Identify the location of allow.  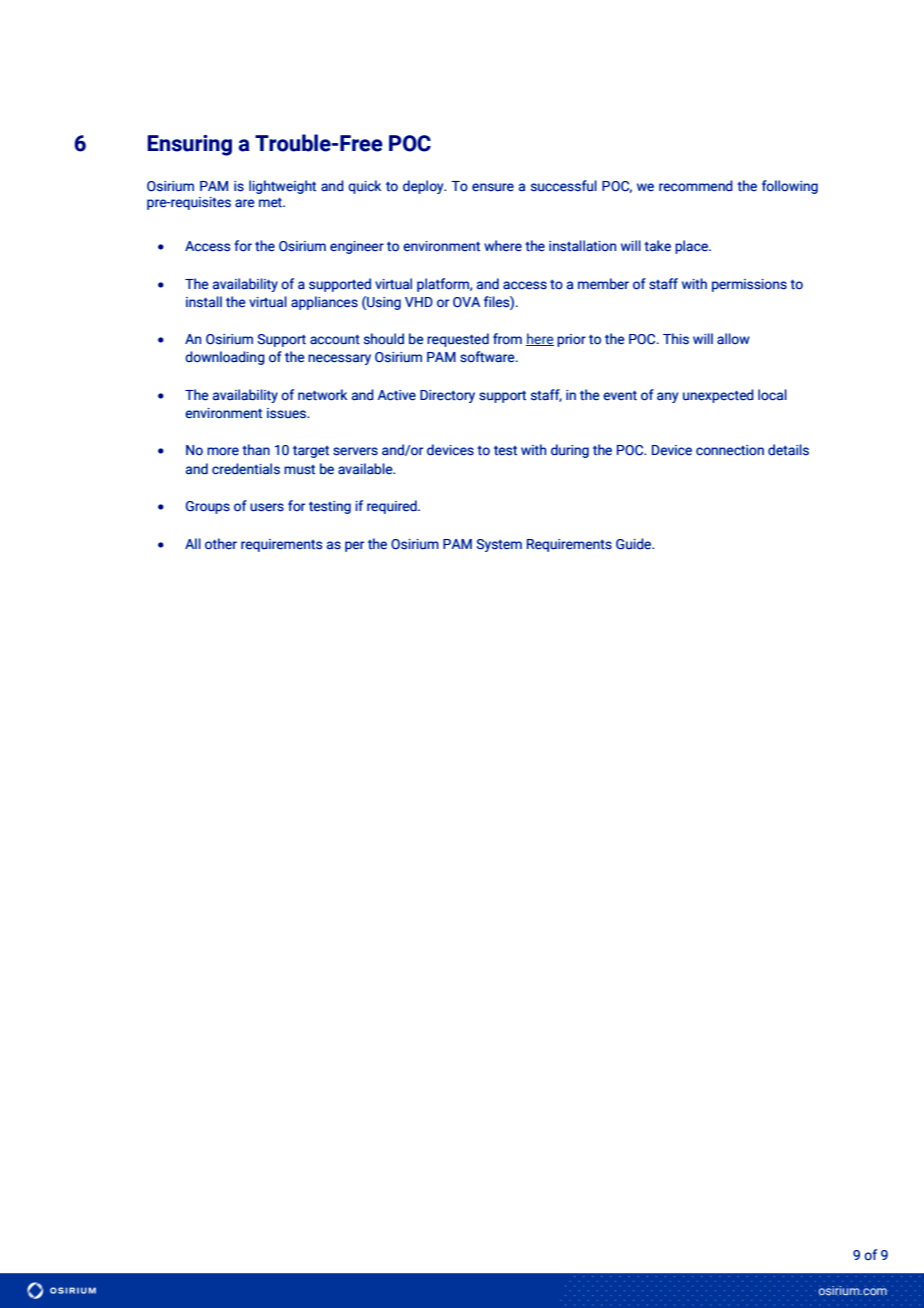
(733, 339).
